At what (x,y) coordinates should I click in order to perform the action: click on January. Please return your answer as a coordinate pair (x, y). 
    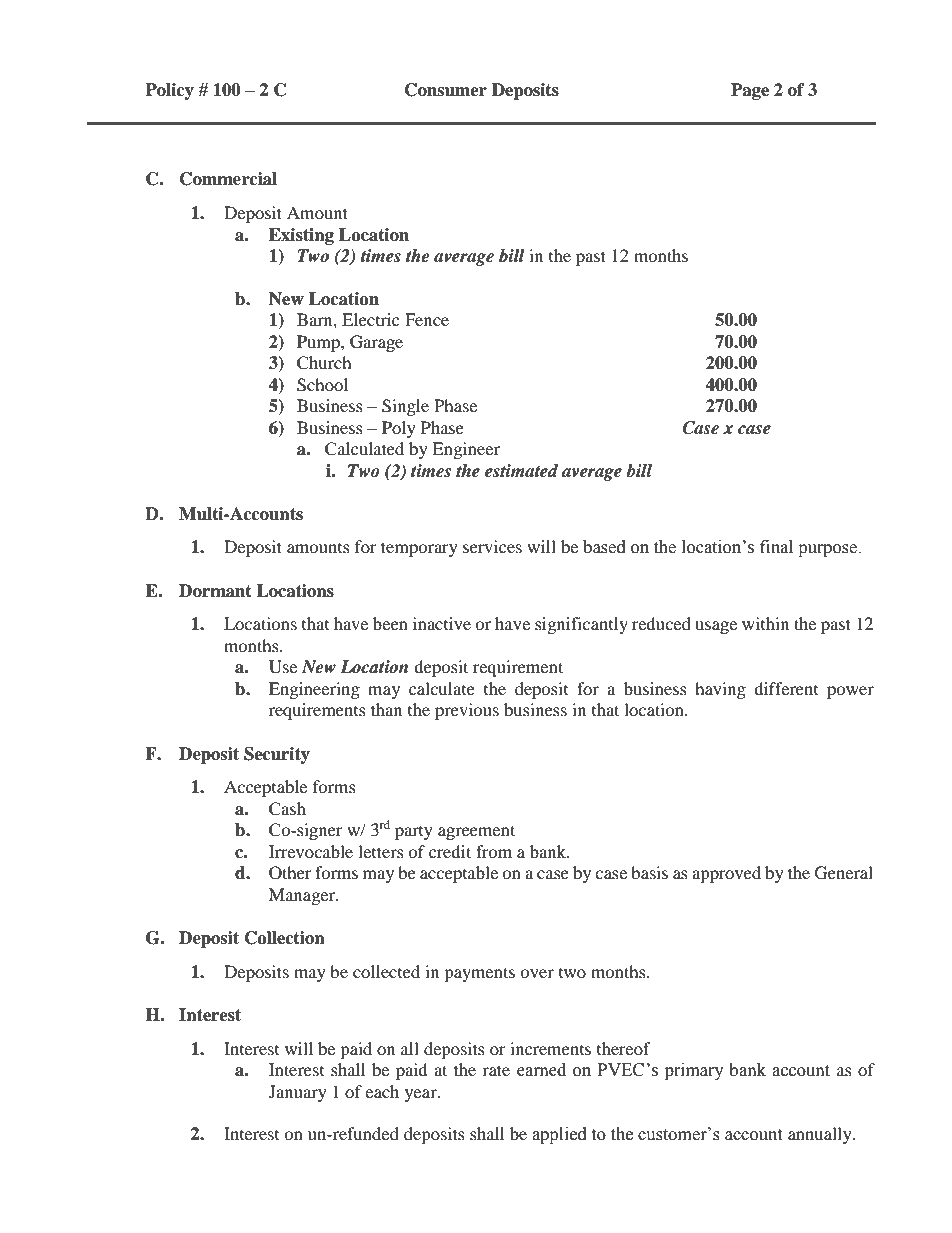
    Looking at the image, I should click on (298, 1093).
